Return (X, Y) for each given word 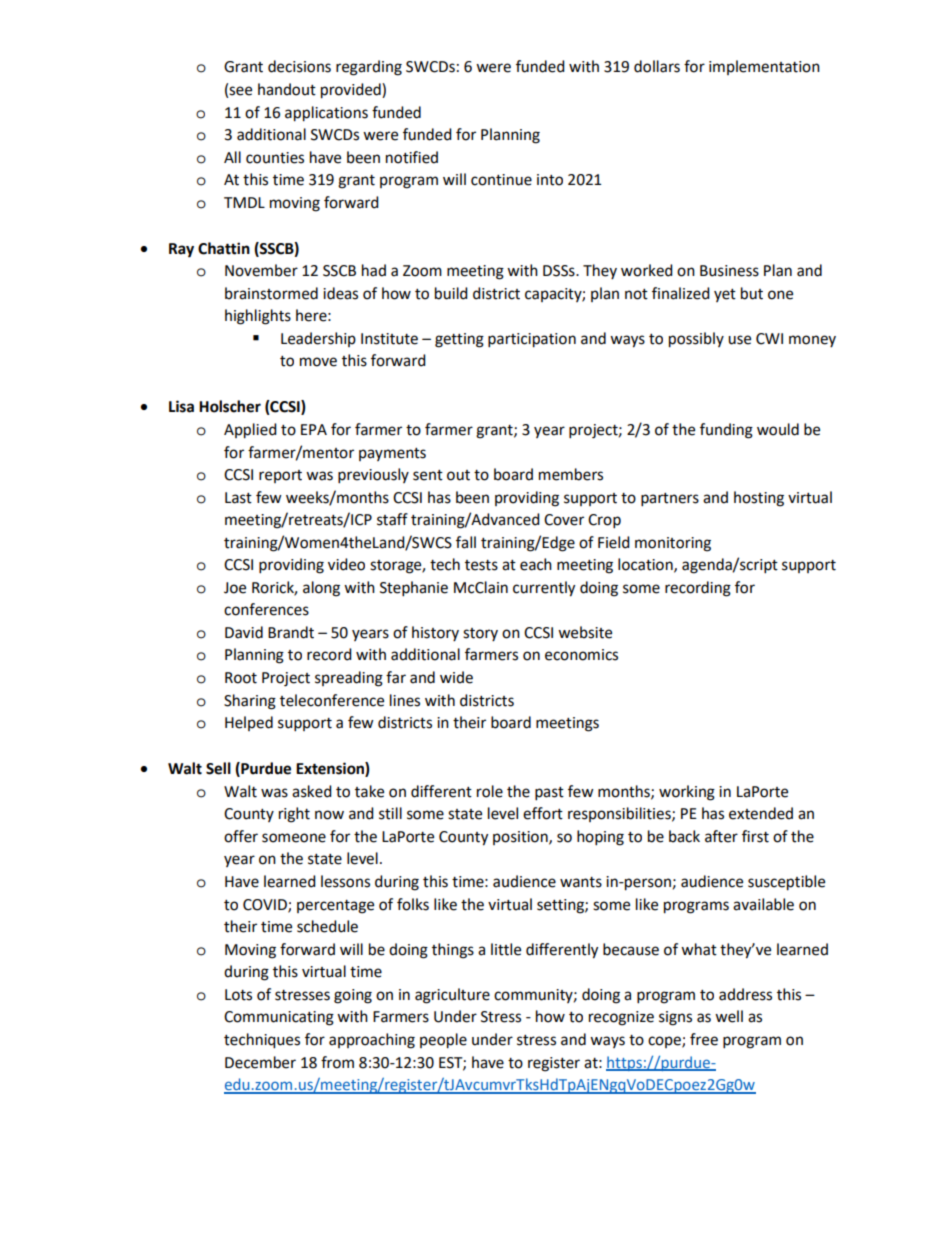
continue (501, 180)
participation (532, 340)
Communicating (279, 1018)
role (490, 791)
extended (761, 813)
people (443, 1041)
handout (287, 89)
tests (481, 565)
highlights (258, 317)
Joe (235, 588)
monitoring (673, 544)
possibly (696, 340)
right (294, 815)
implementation (764, 67)
